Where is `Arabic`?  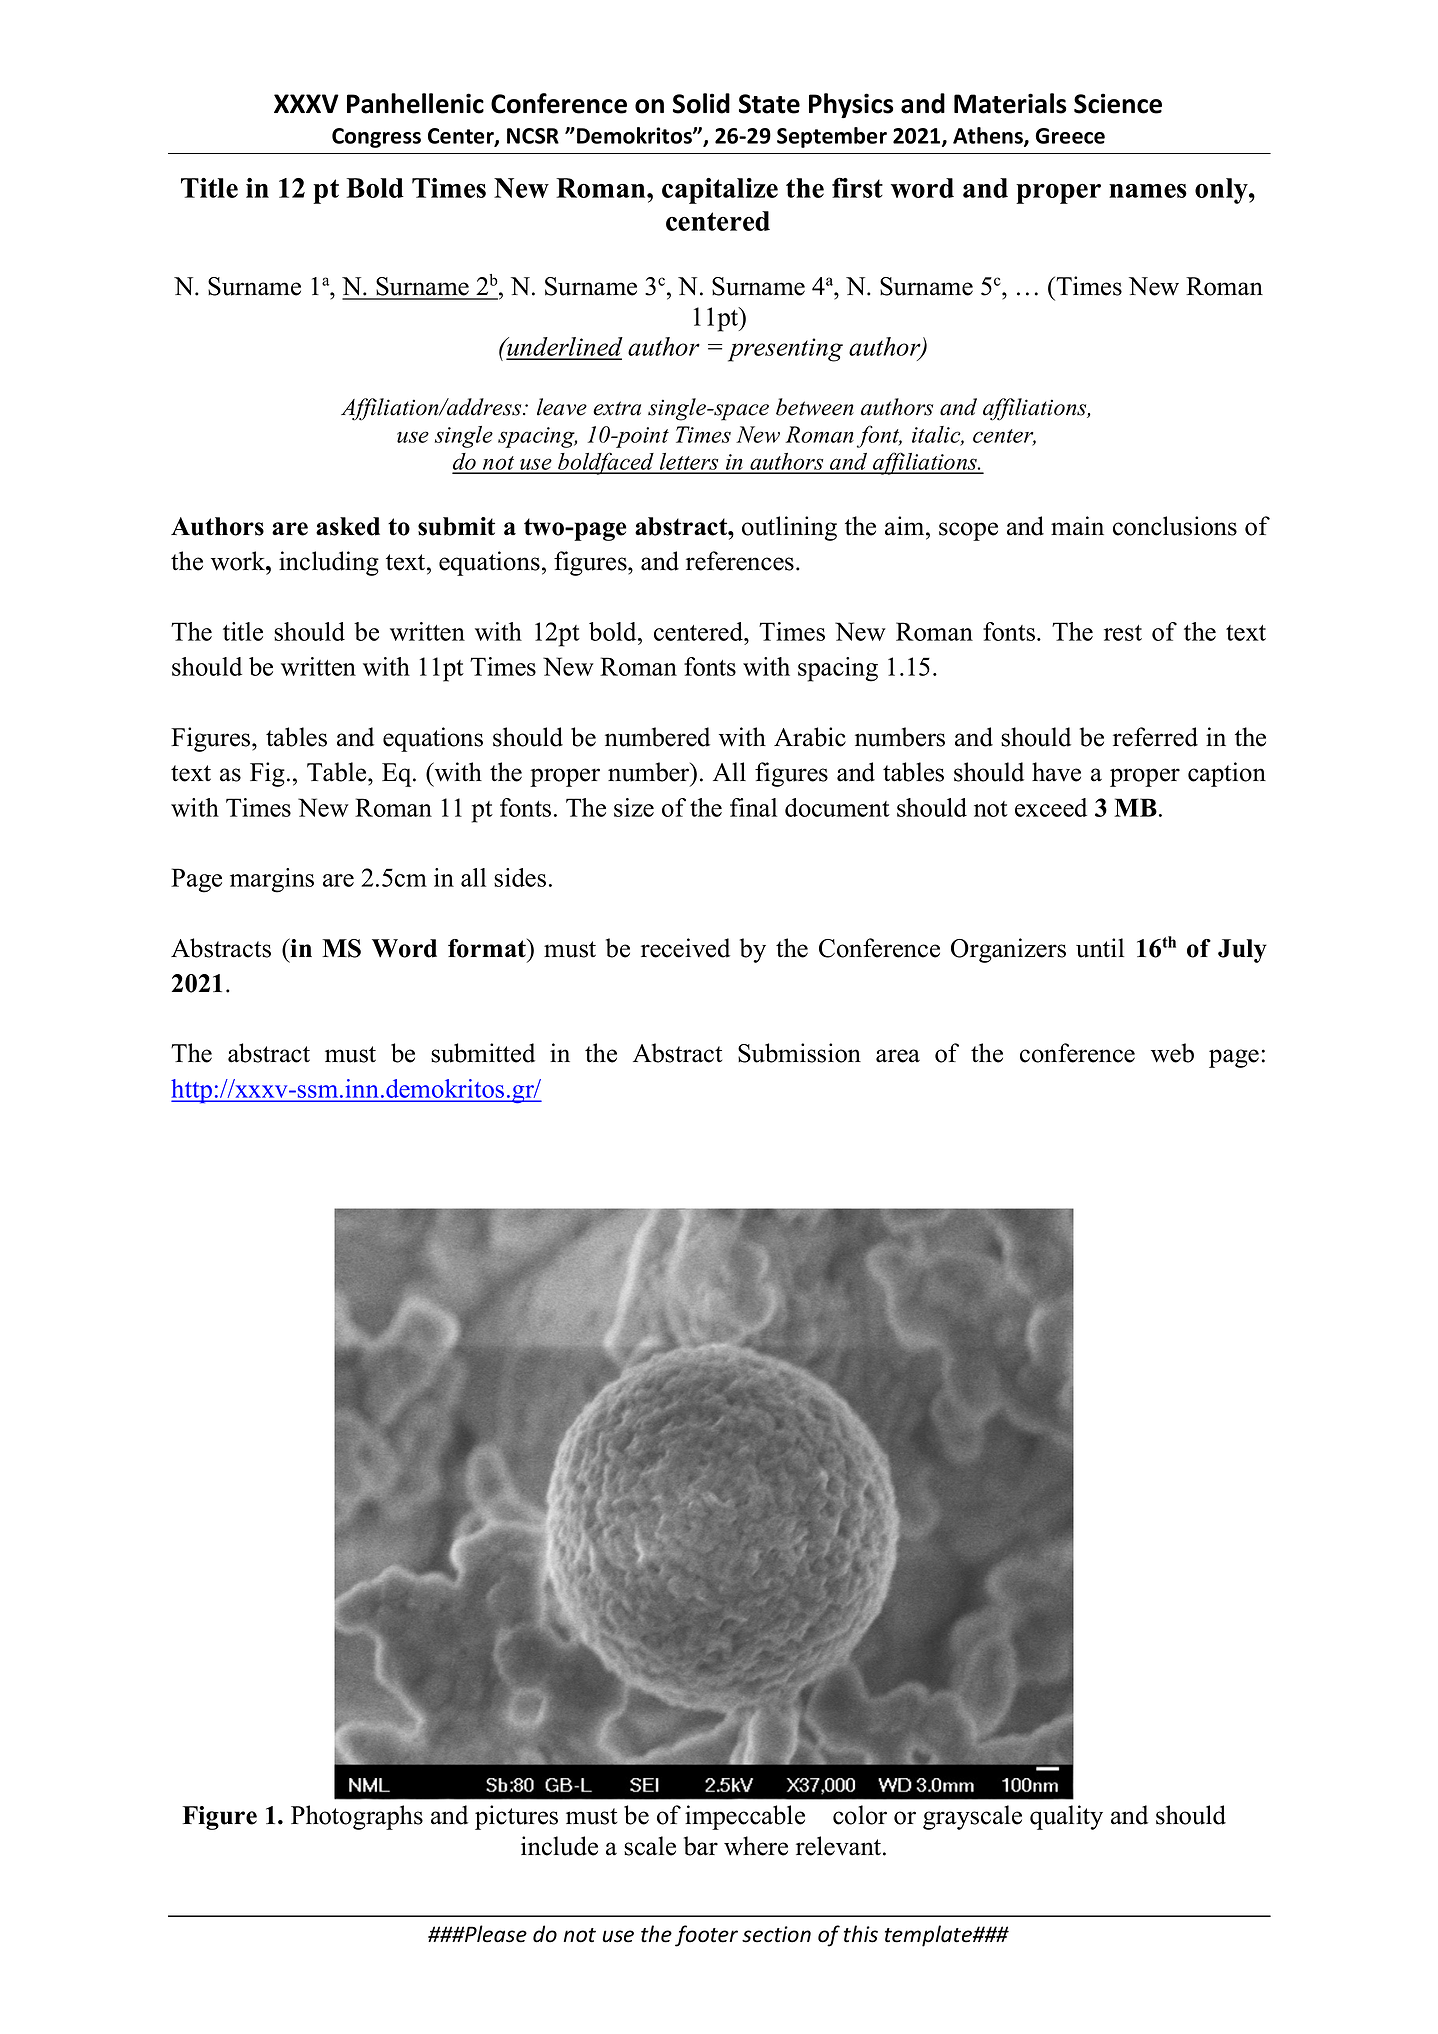 Arabic is located at coordinates (810, 737).
